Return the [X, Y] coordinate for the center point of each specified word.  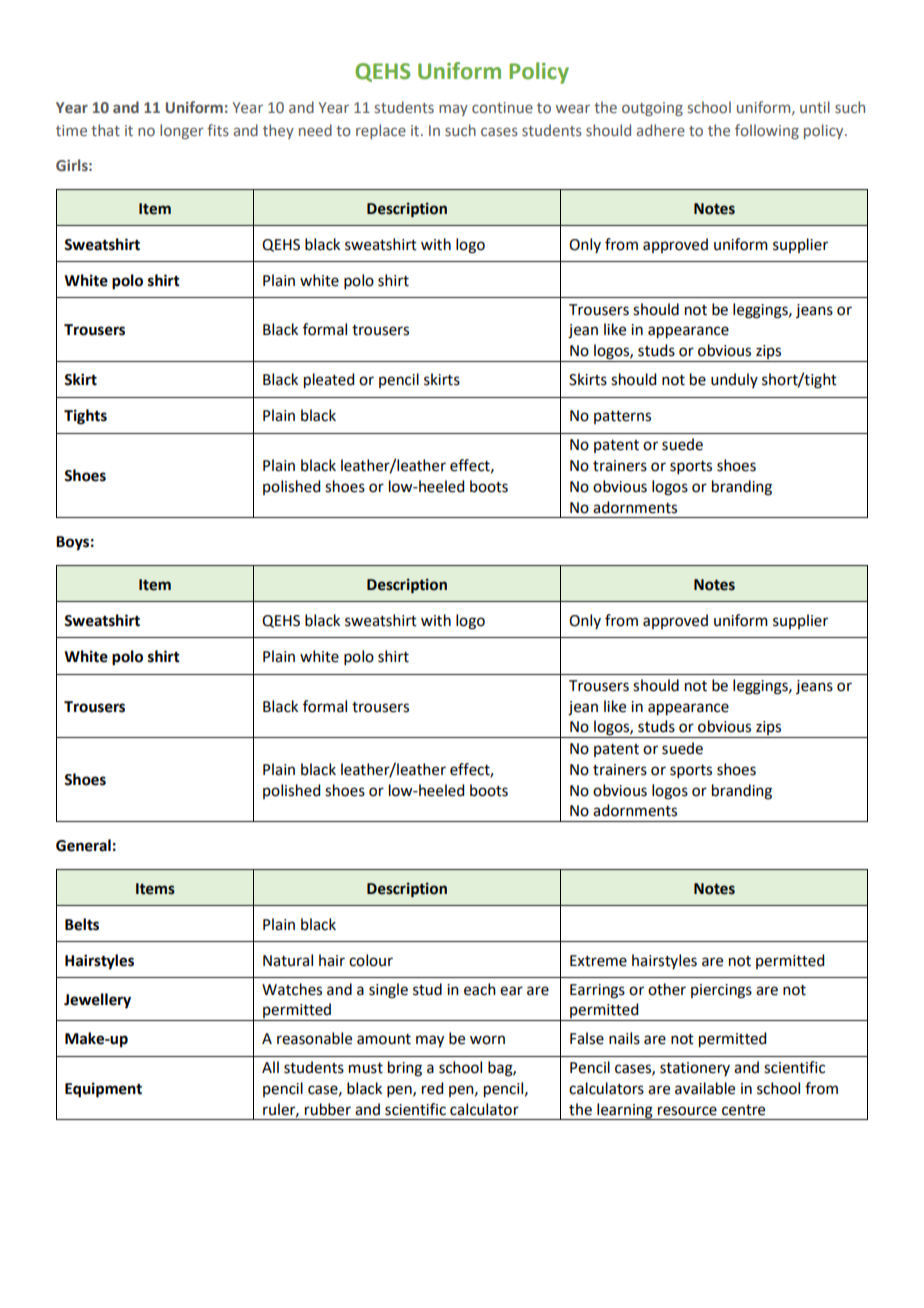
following [767, 131]
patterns [622, 417]
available [705, 1088]
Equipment [103, 1090]
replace [381, 131]
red [432, 1088]
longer [182, 131]
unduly [734, 380]
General [83, 845]
